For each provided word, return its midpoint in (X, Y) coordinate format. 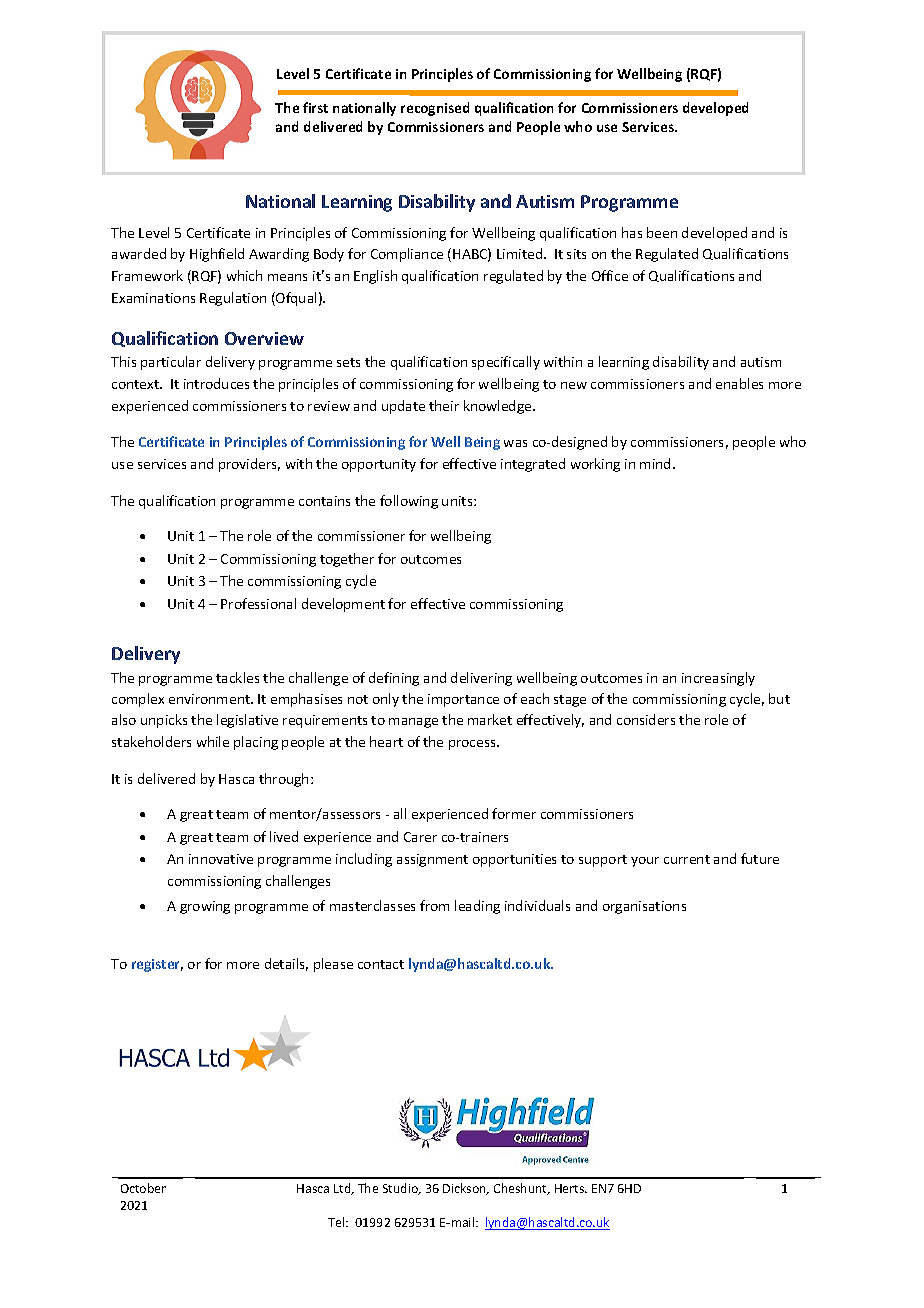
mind (655, 463)
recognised (435, 109)
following (409, 502)
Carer (420, 837)
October (143, 1188)
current (687, 859)
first (315, 107)
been (662, 232)
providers (249, 465)
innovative (221, 859)
